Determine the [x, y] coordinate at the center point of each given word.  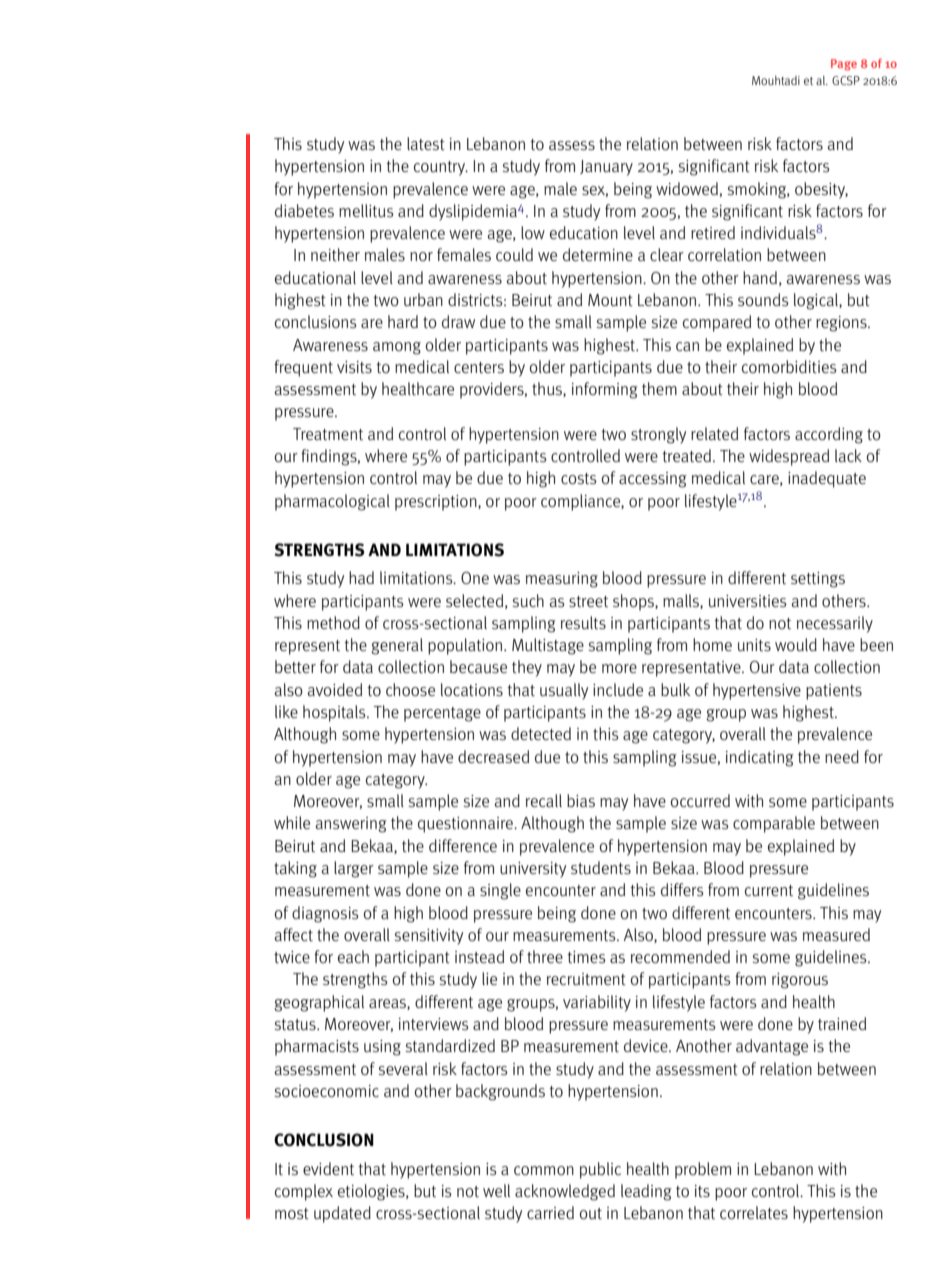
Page [844, 65]
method [333, 623]
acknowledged [565, 1192]
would [796, 644]
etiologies [372, 1192]
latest [426, 143]
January [606, 168]
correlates [754, 1212]
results [583, 622]
